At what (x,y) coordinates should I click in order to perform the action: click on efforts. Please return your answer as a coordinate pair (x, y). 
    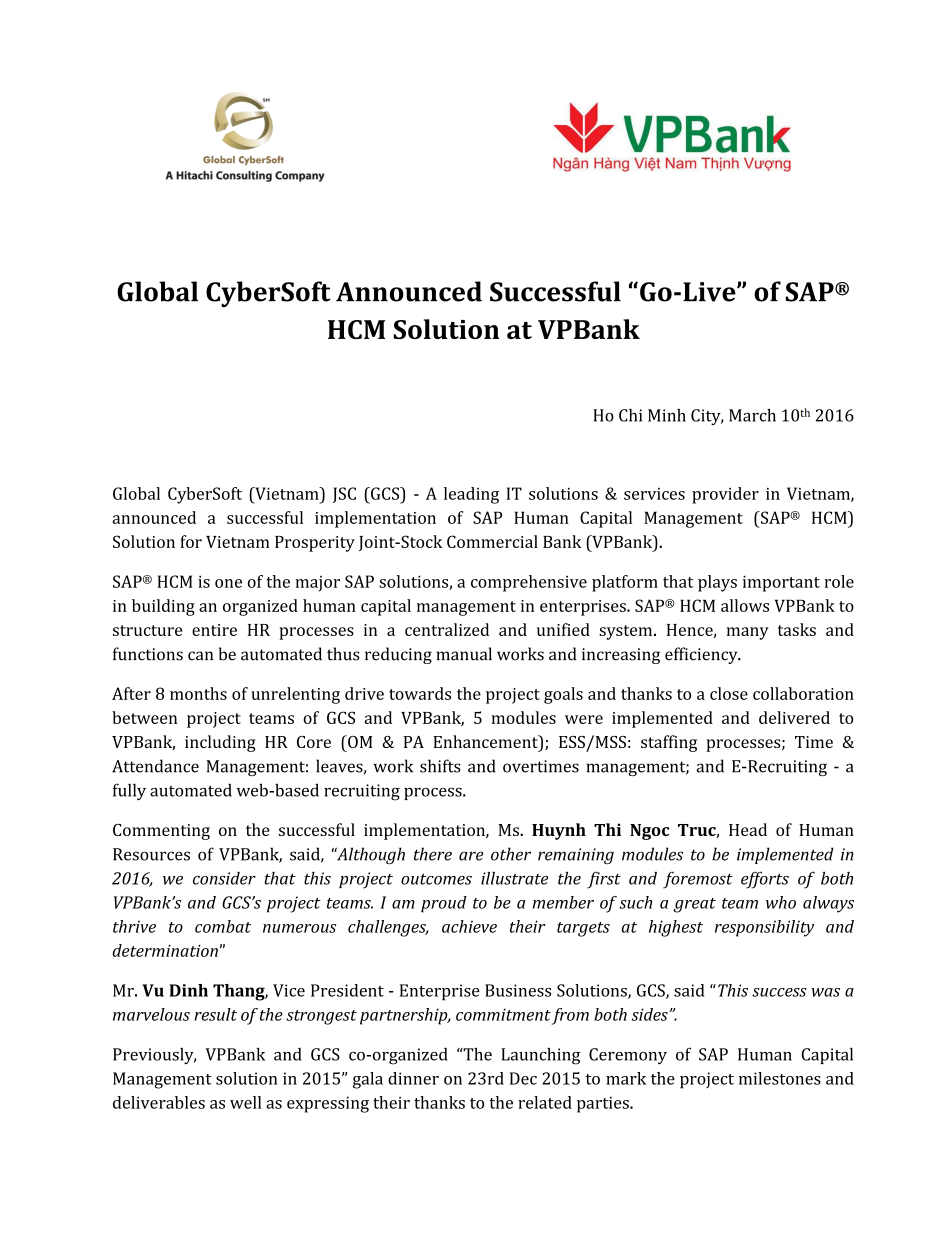
    Looking at the image, I should click on (765, 880).
